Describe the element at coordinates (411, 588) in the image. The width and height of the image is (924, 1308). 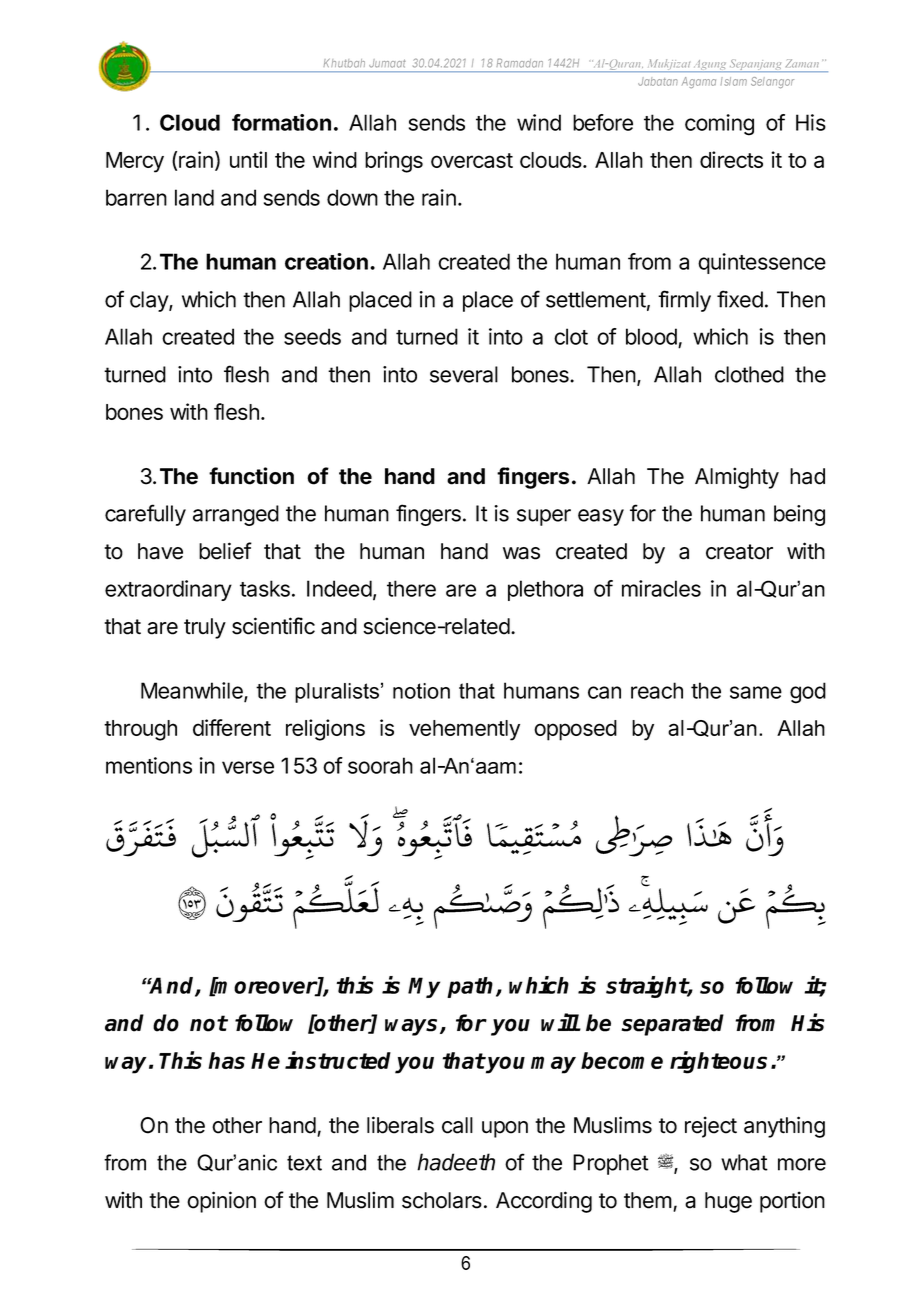
I see `there` at that location.
